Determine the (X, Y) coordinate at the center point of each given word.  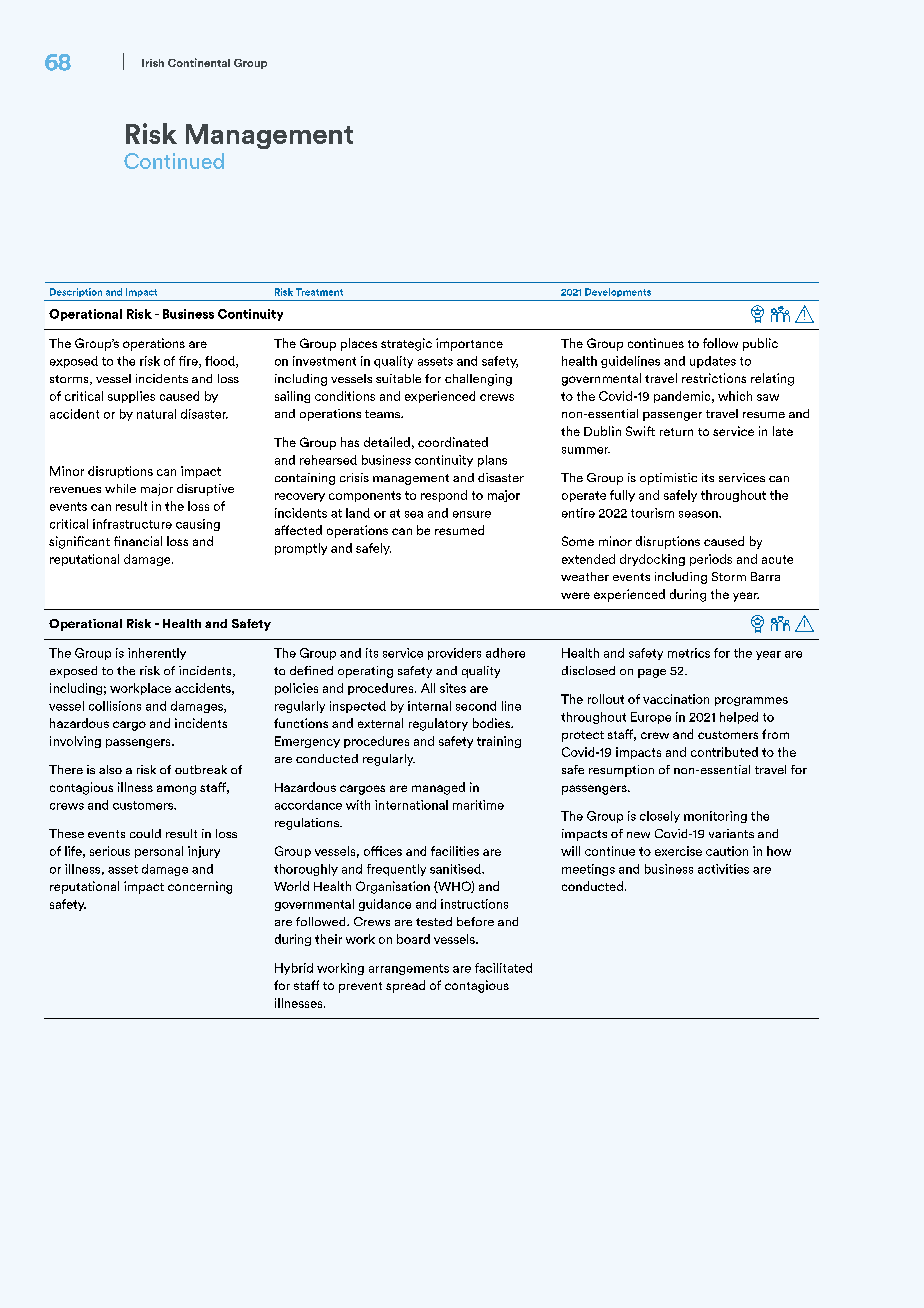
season (699, 514)
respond (444, 496)
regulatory (438, 724)
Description (76, 292)
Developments (618, 292)
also (110, 769)
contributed (724, 752)
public (760, 344)
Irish (153, 63)
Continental (199, 62)
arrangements (409, 969)
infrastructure (132, 524)
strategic (406, 344)
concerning (200, 887)
